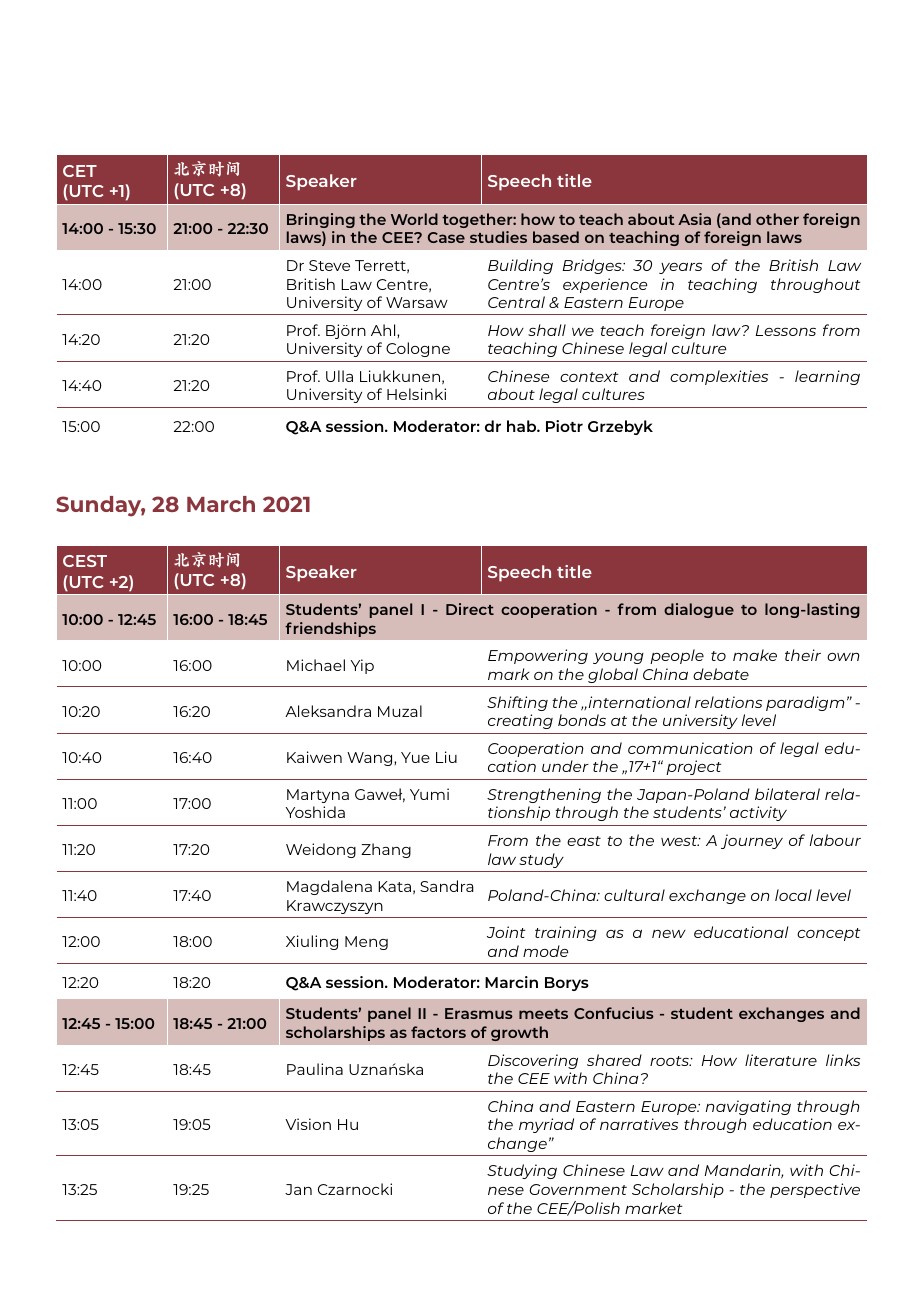  I want to click on dialogue, so click(699, 610).
